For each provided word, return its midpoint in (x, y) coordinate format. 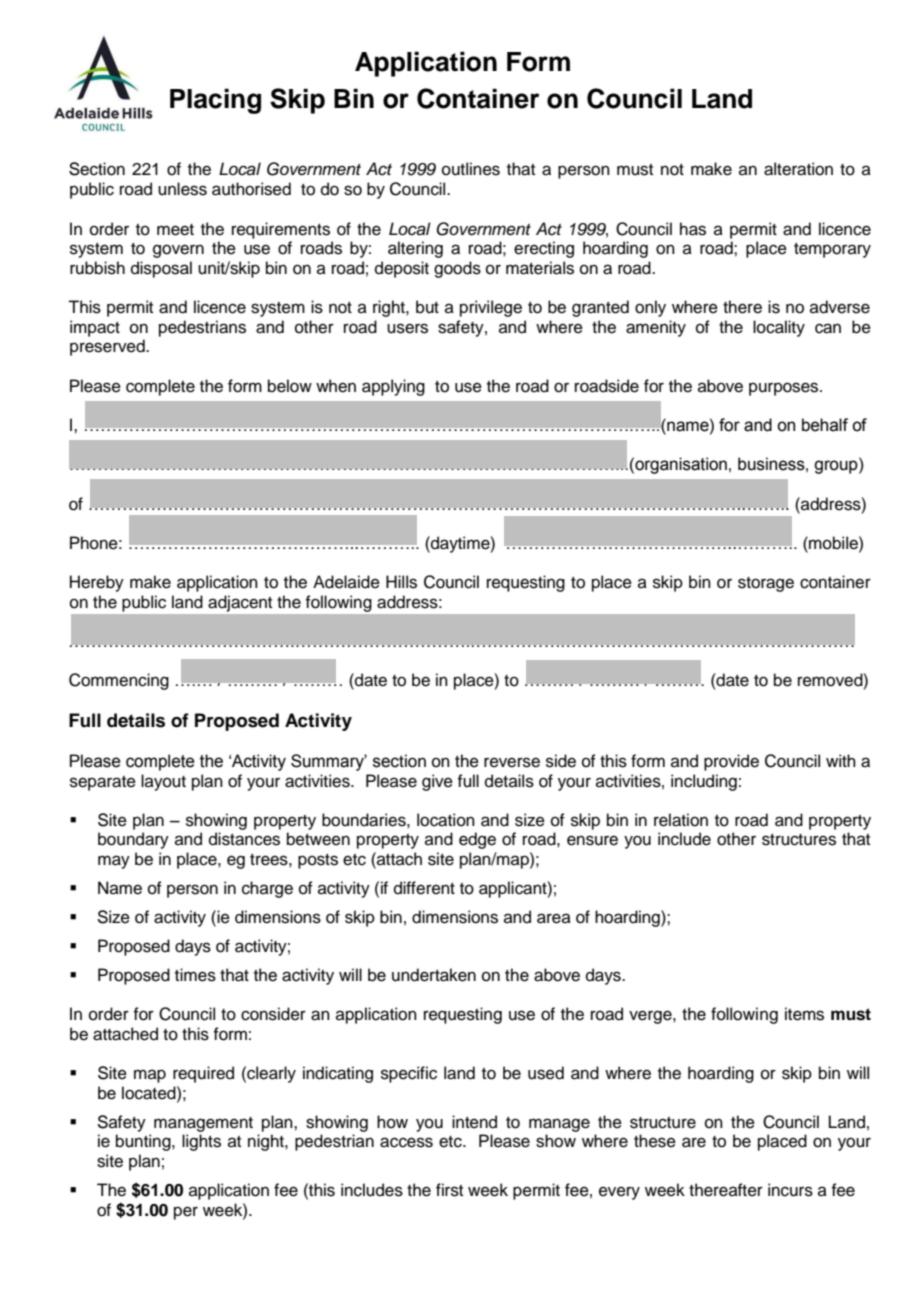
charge (267, 889)
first (449, 1190)
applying (393, 387)
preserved (108, 347)
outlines (471, 169)
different (424, 888)
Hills (401, 582)
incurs (790, 1190)
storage (766, 584)
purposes (785, 389)
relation (681, 820)
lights (201, 1142)
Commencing (119, 681)
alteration (798, 169)
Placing (215, 101)
